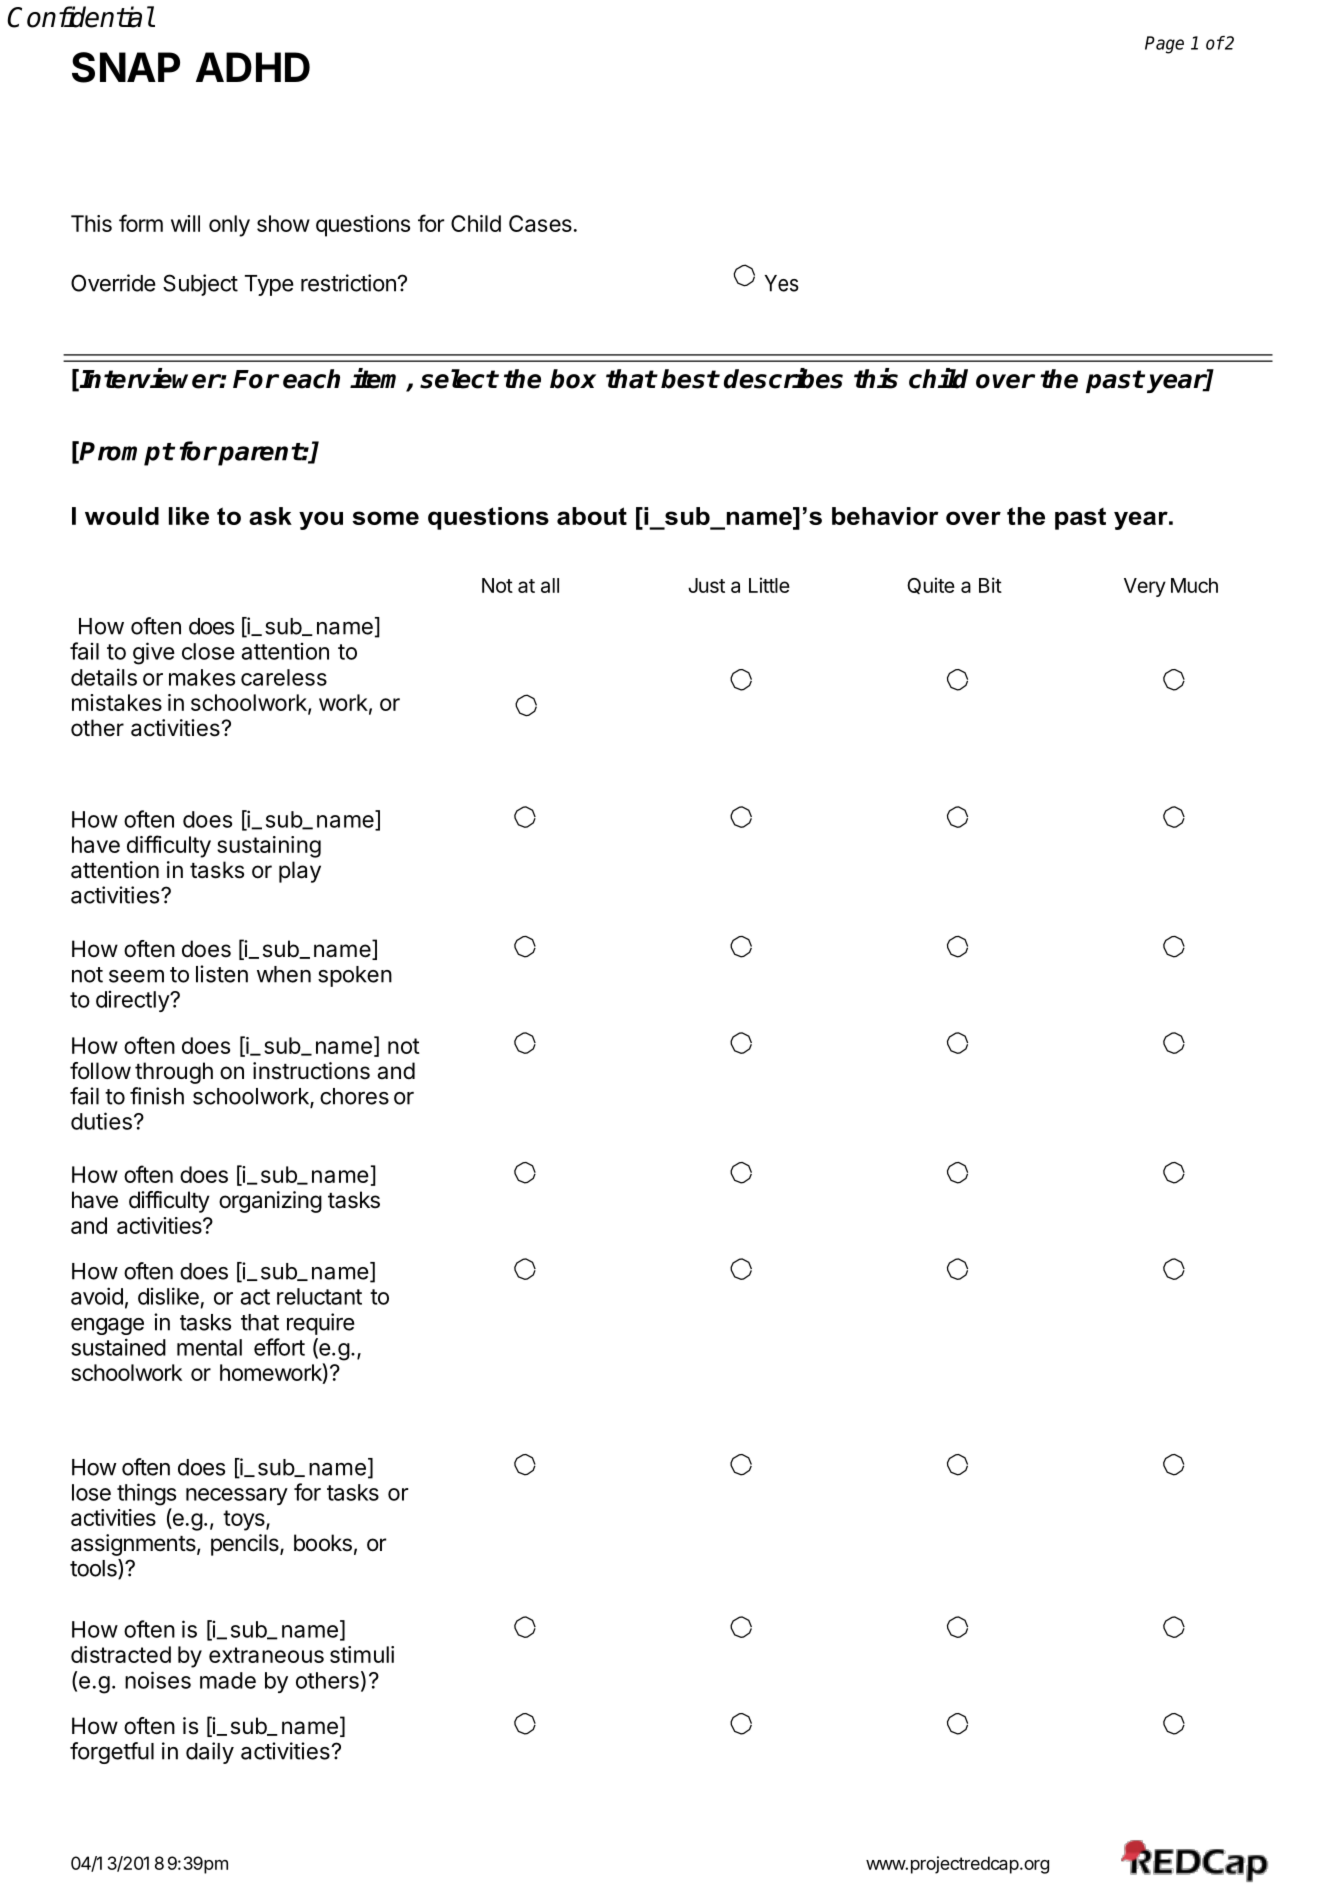 Image resolution: width=1336 pixels, height=1890 pixels. What do you see at coordinates (323, 1543) in the screenshot?
I see `books` at bounding box center [323, 1543].
